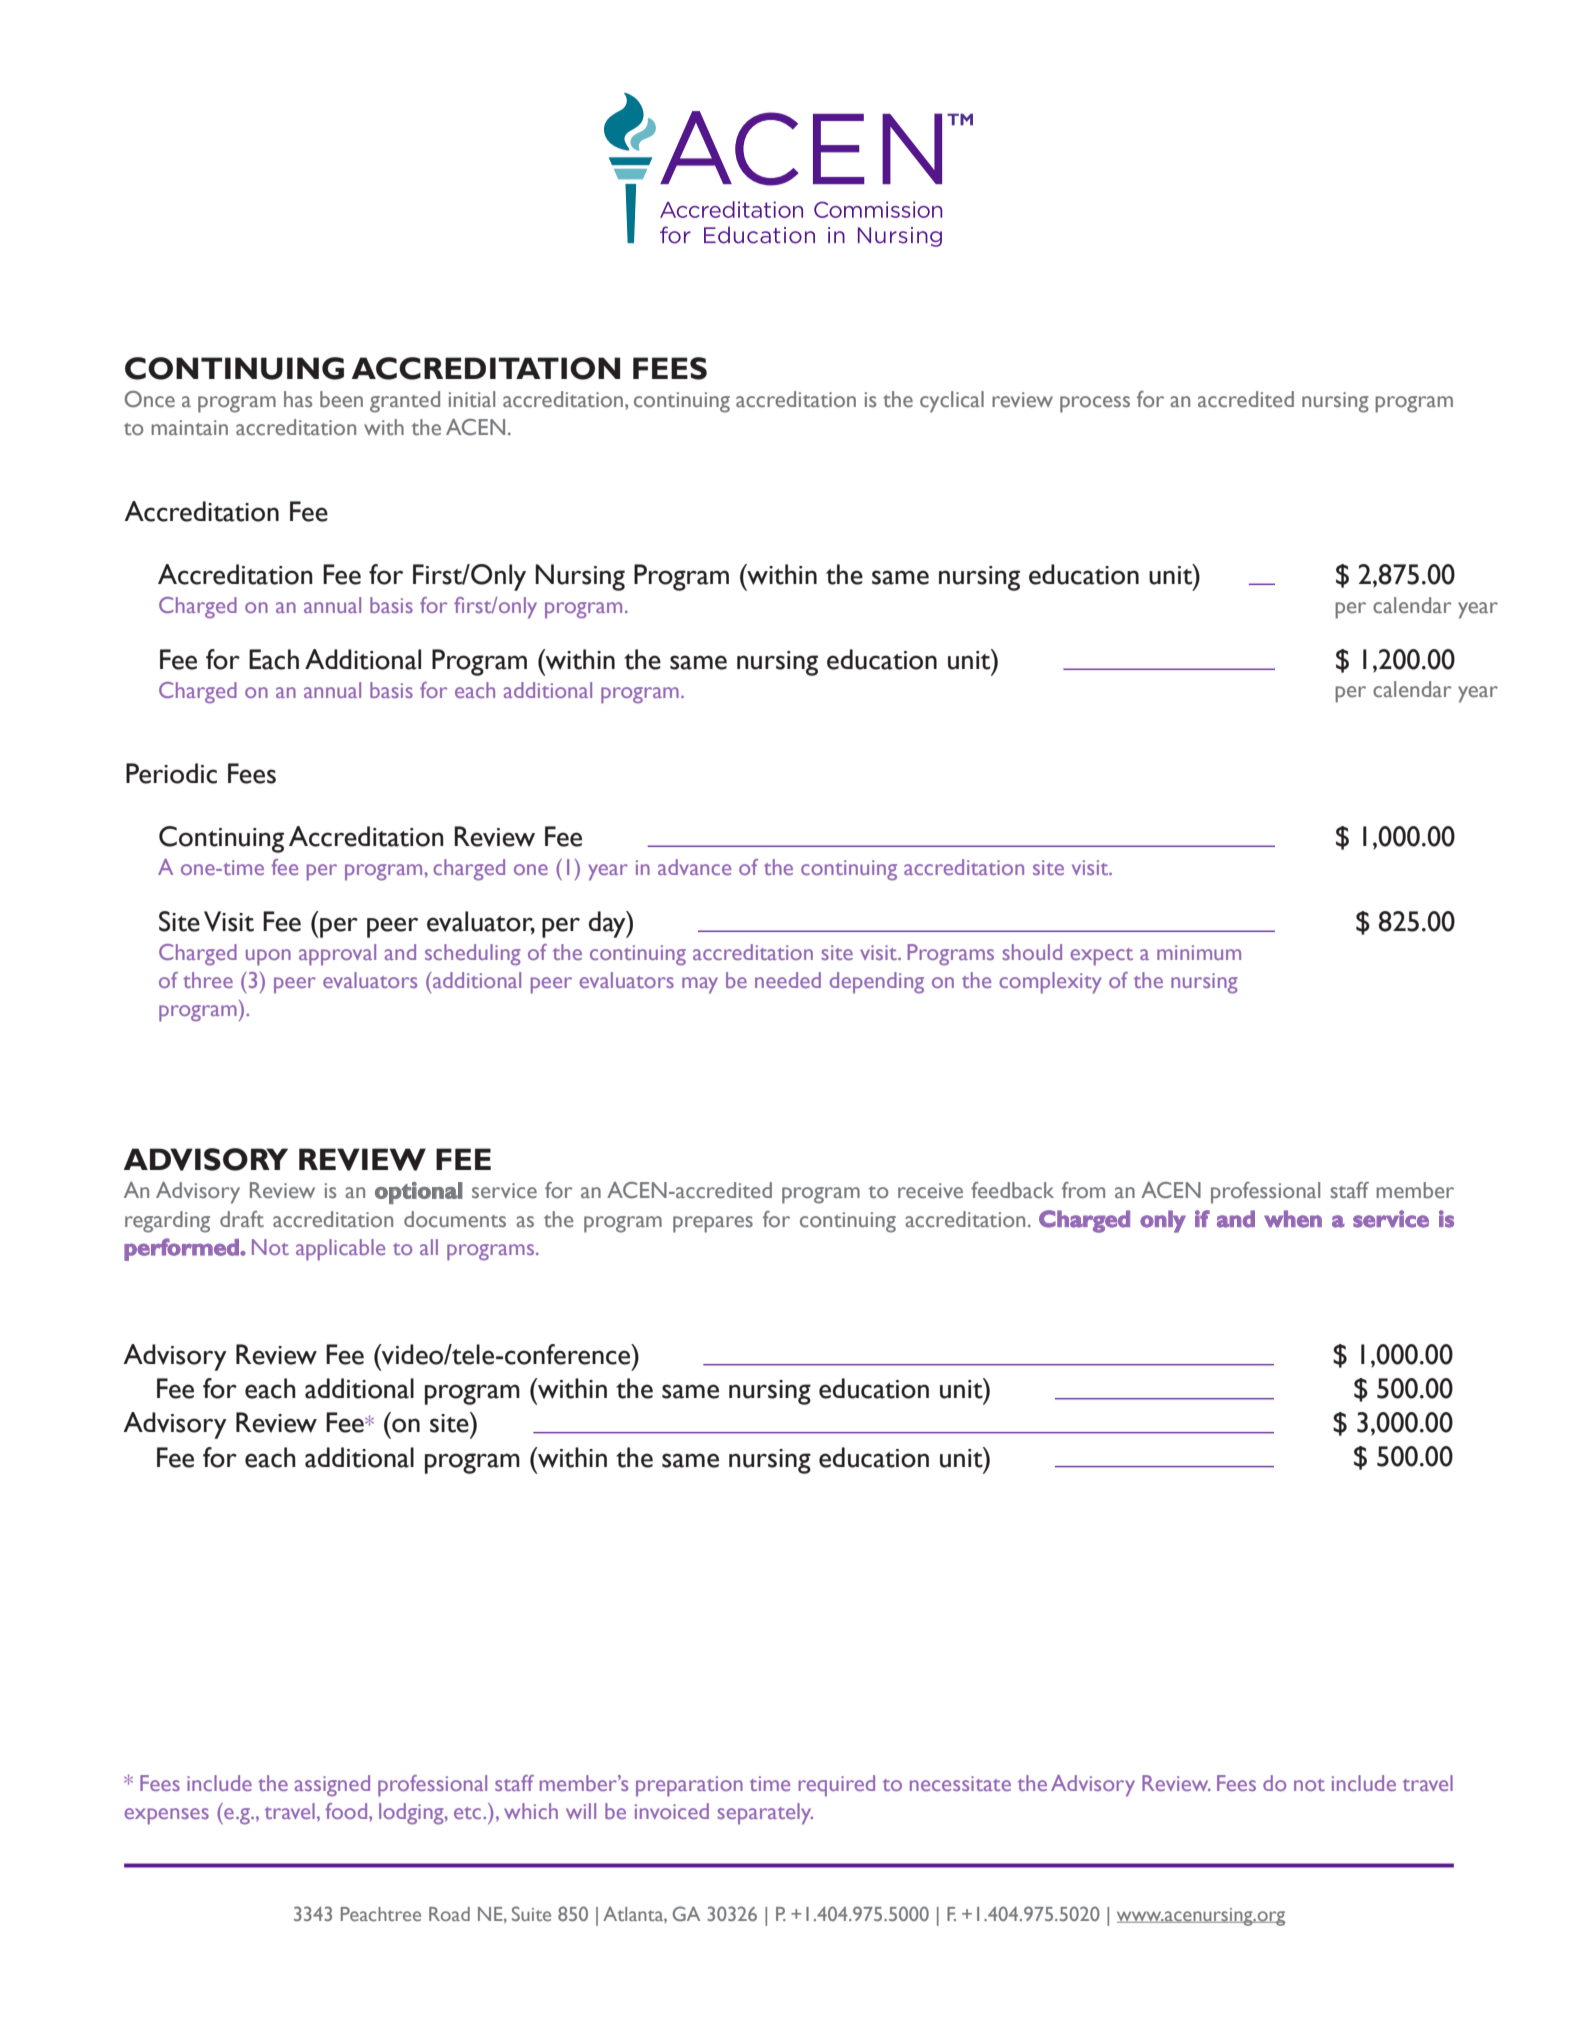  What do you see at coordinates (242, 1219) in the screenshot?
I see `draft` at bounding box center [242, 1219].
